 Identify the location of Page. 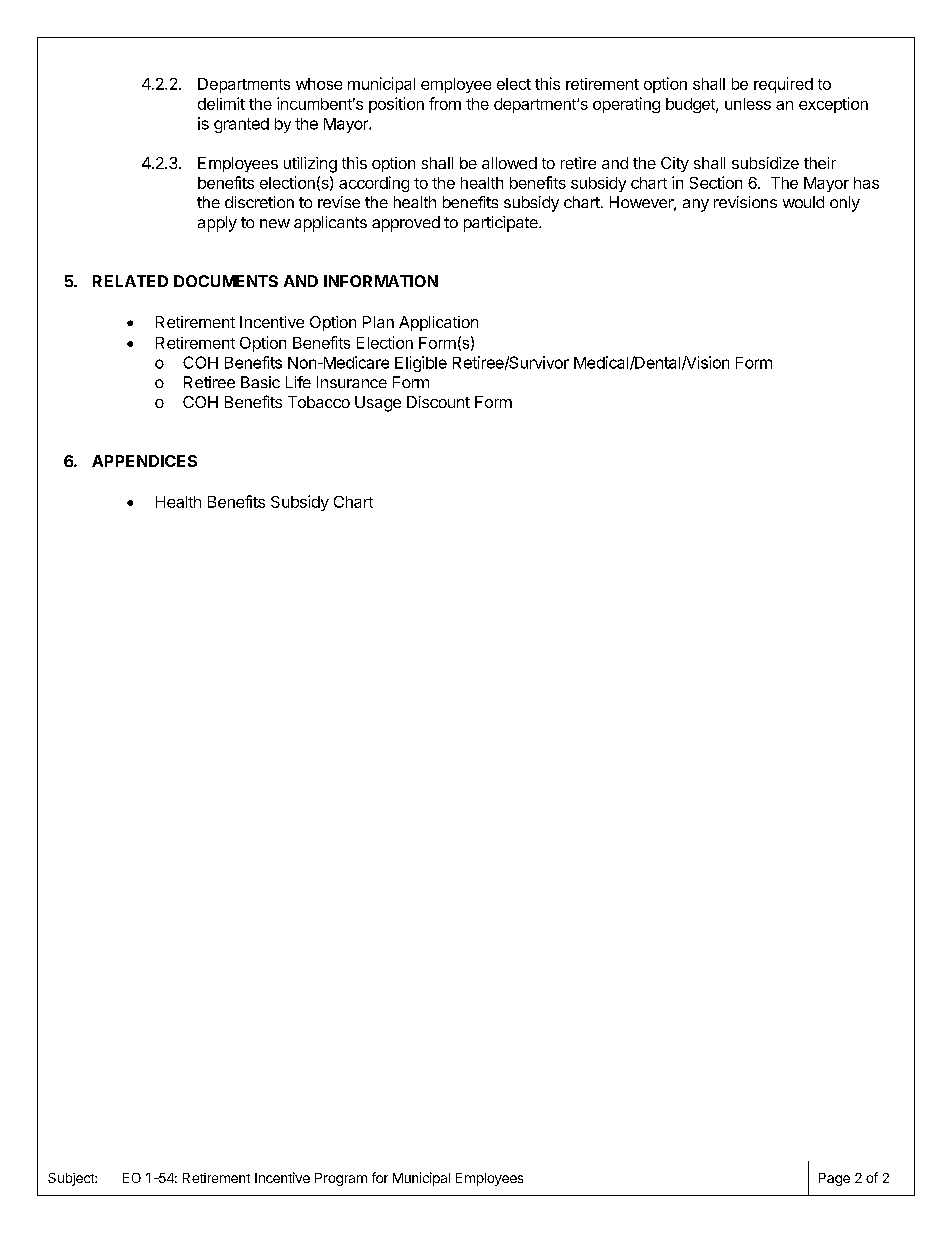
(834, 1179).
